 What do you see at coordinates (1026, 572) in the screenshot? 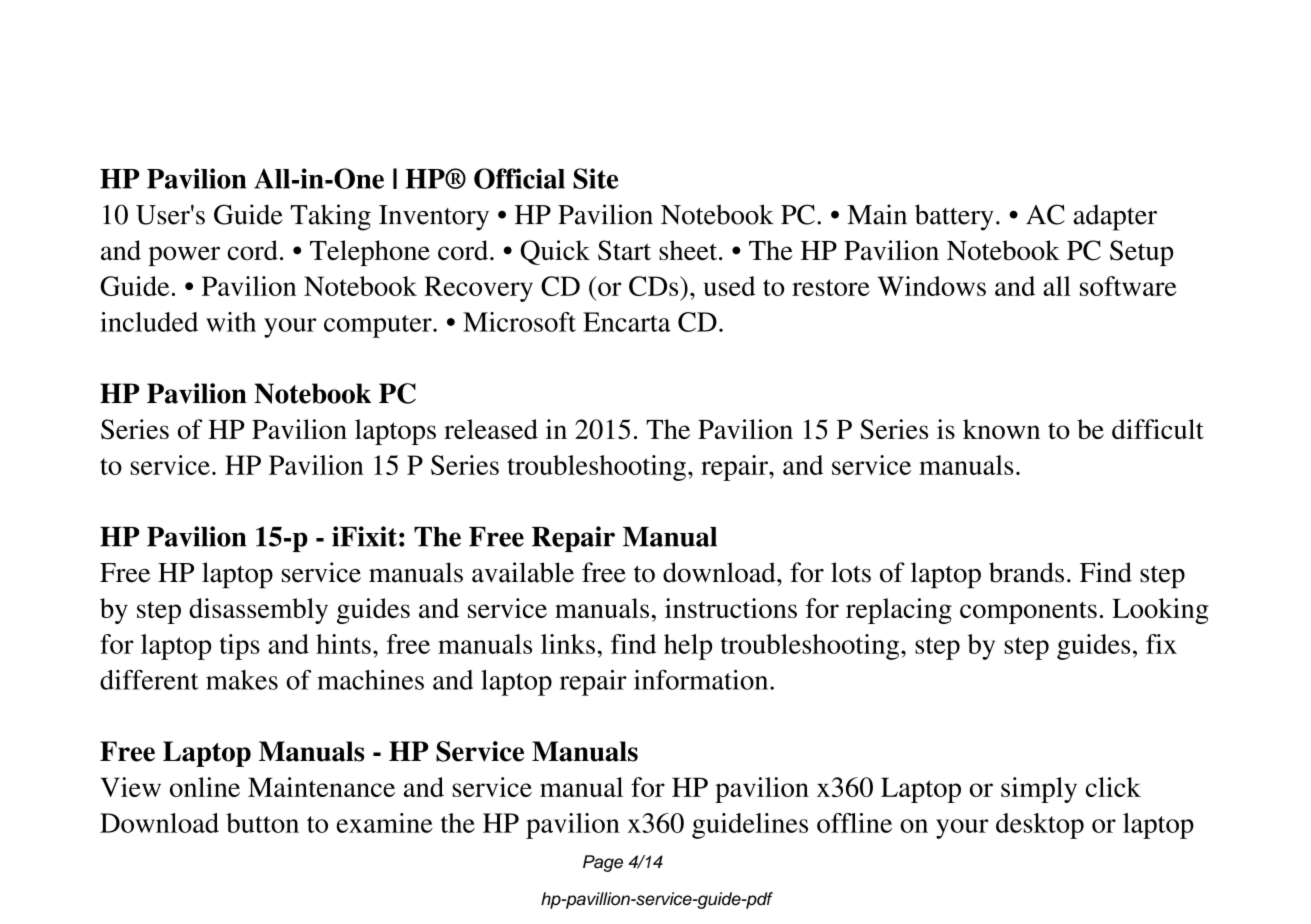
I see `brands` at bounding box center [1026, 572].
